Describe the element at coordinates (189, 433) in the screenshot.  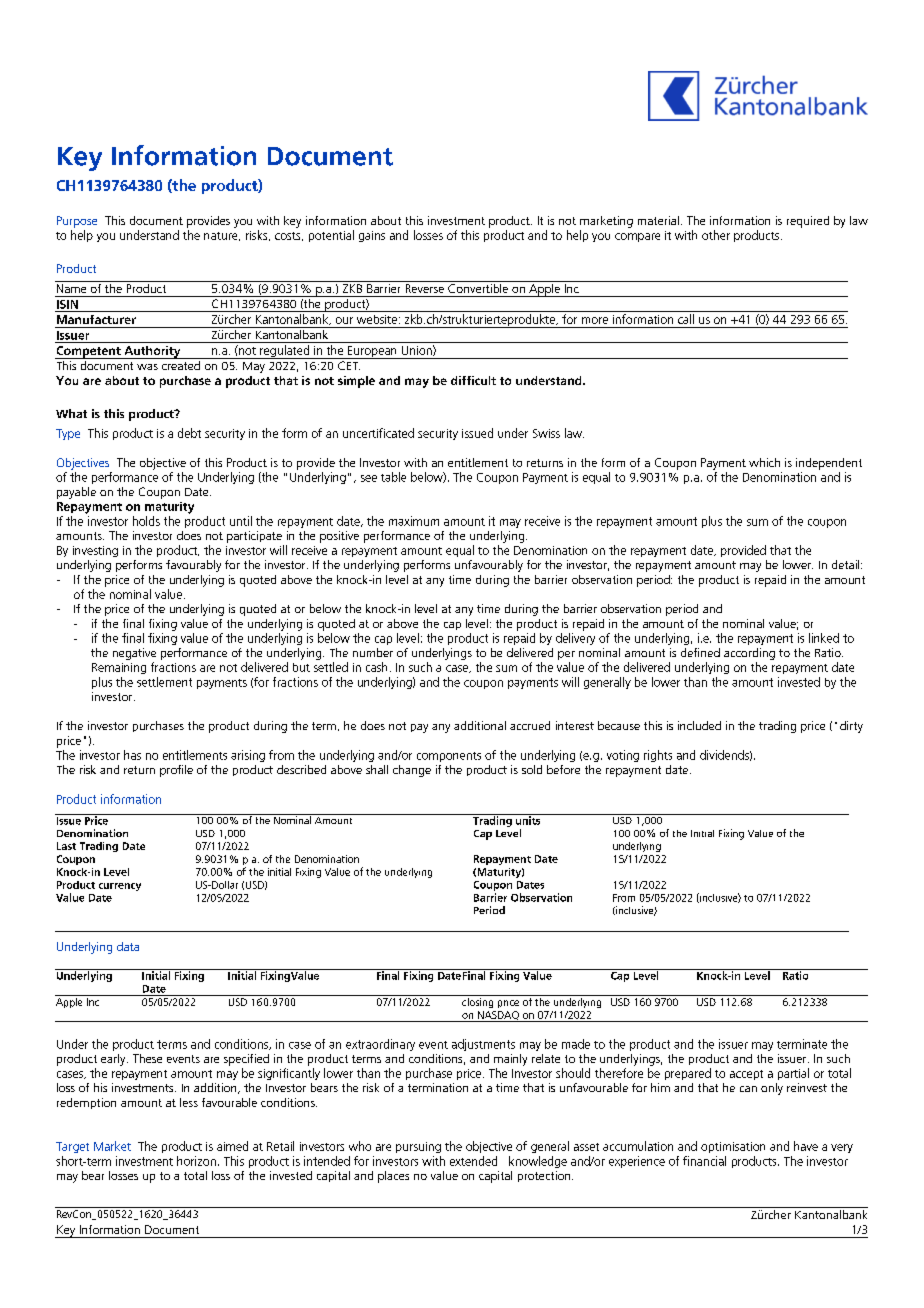
I see `debt` at that location.
